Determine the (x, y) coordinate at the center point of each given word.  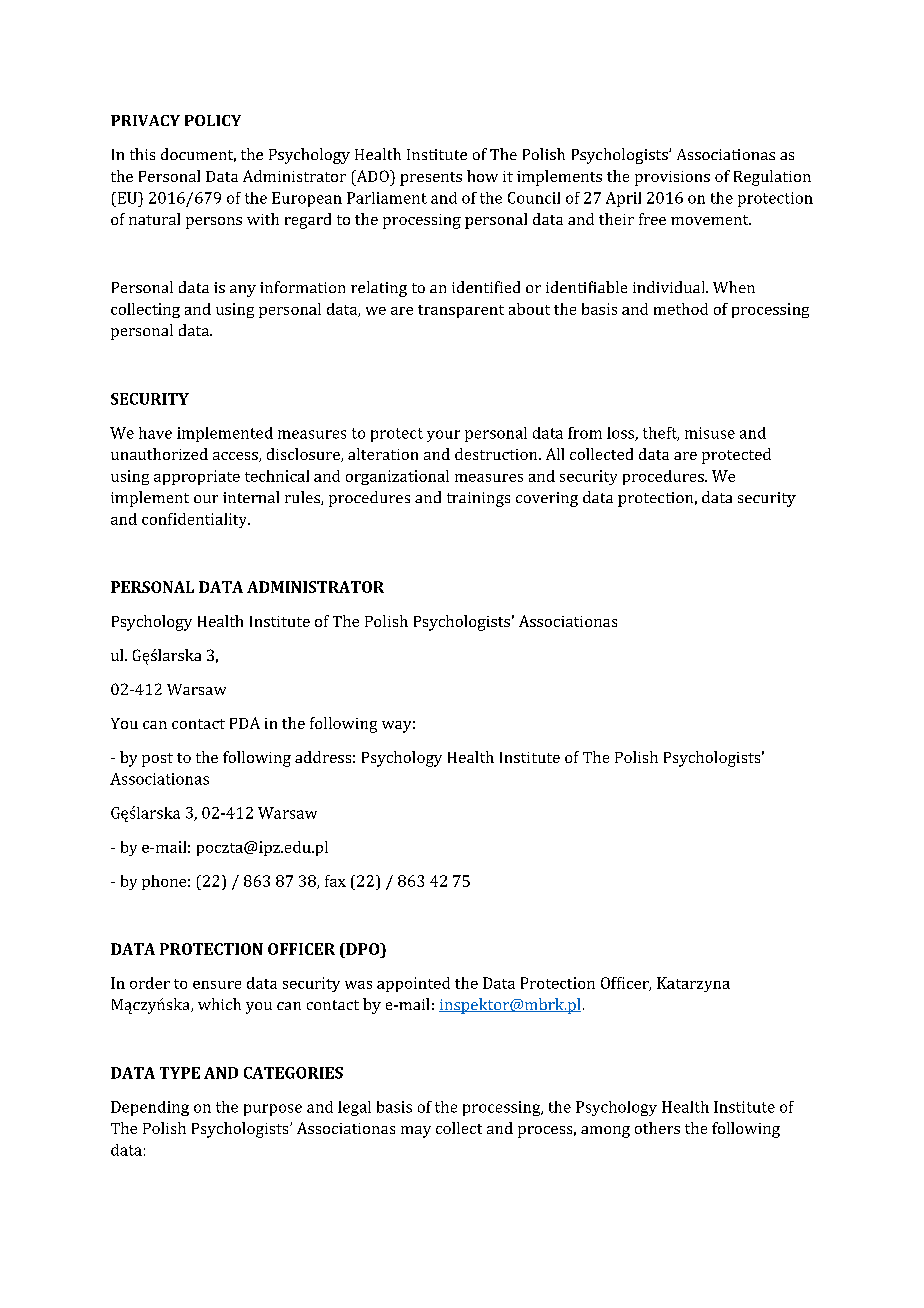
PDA (245, 723)
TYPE (180, 1073)
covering (547, 499)
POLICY (213, 120)
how (482, 176)
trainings (478, 499)
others (657, 1128)
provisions (672, 178)
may (416, 1132)
